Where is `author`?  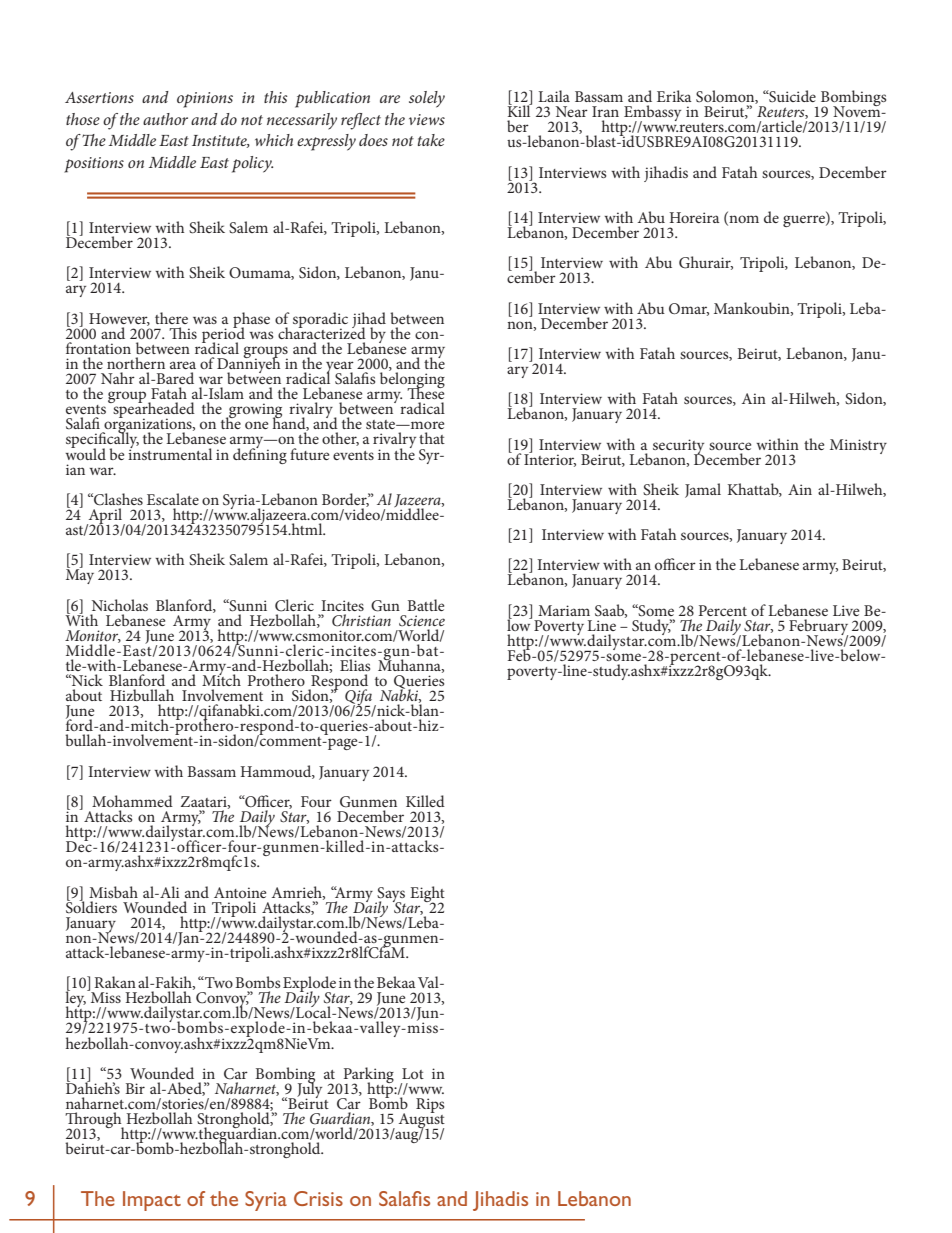 author is located at coordinates (165, 119).
